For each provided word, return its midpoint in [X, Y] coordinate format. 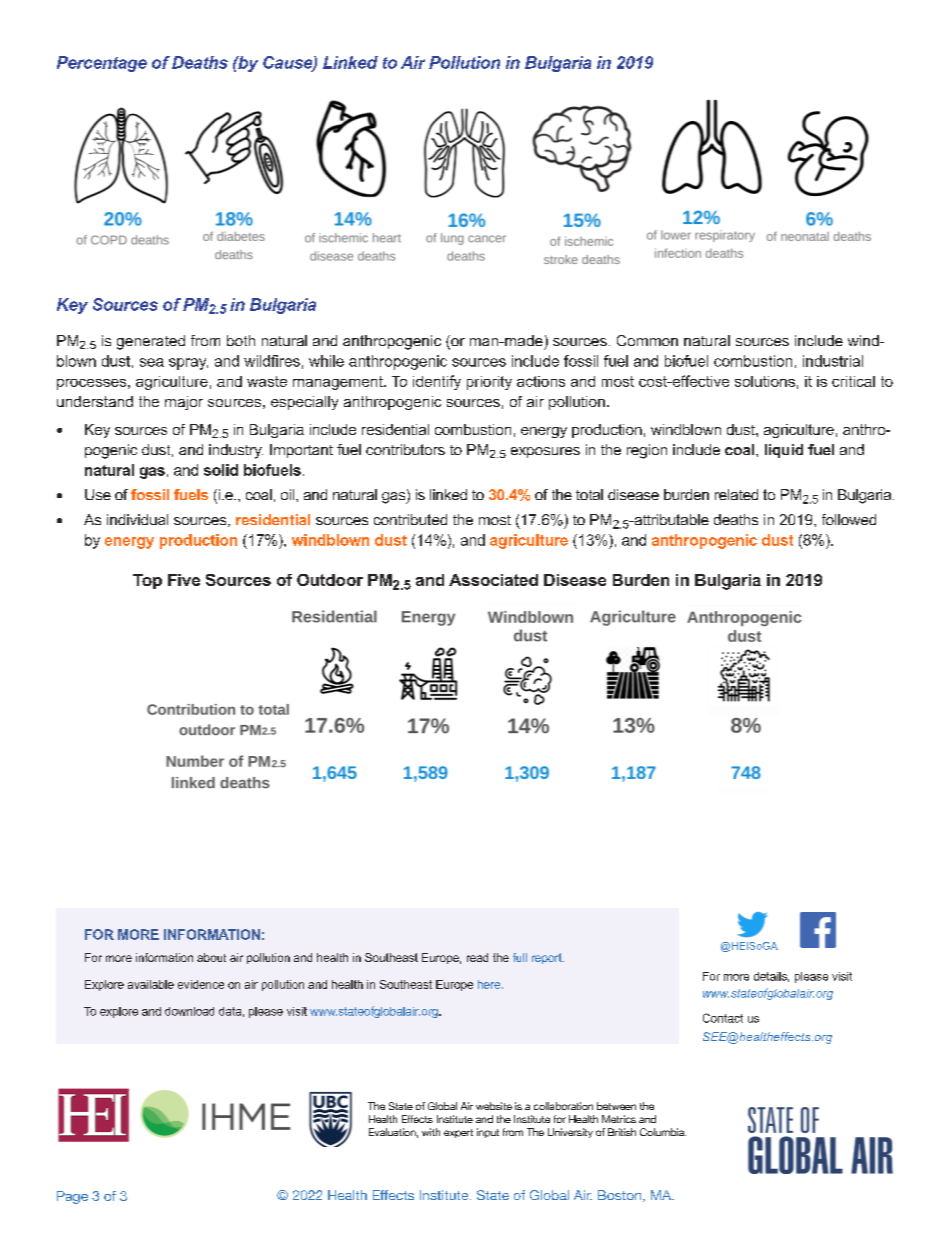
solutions [765, 381]
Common [647, 340]
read [477, 957]
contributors [405, 449]
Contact [723, 1018]
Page [72, 1197]
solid [221, 470]
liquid [784, 451]
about [211, 957]
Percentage [102, 64]
